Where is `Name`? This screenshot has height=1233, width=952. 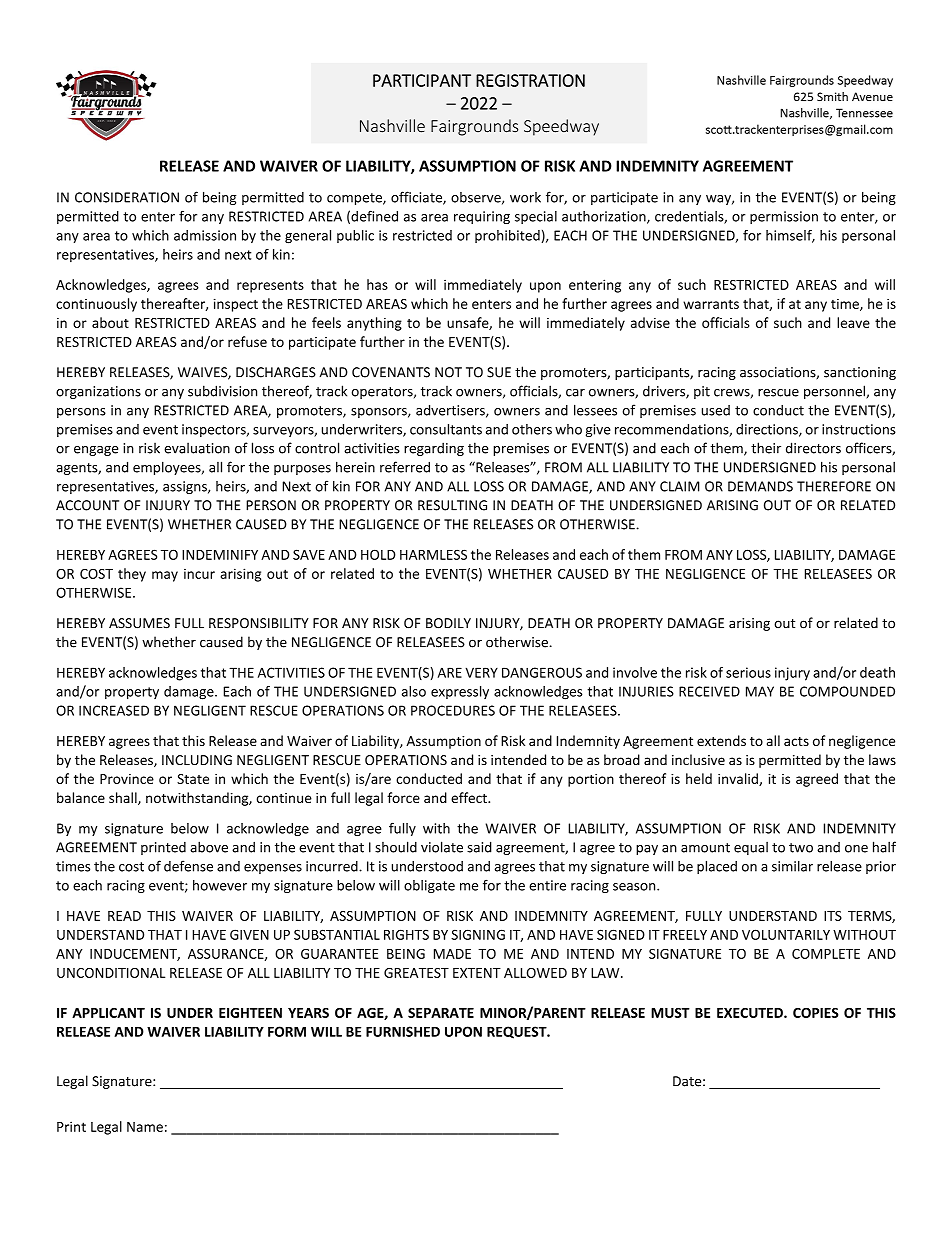
Name is located at coordinates (145, 1127).
